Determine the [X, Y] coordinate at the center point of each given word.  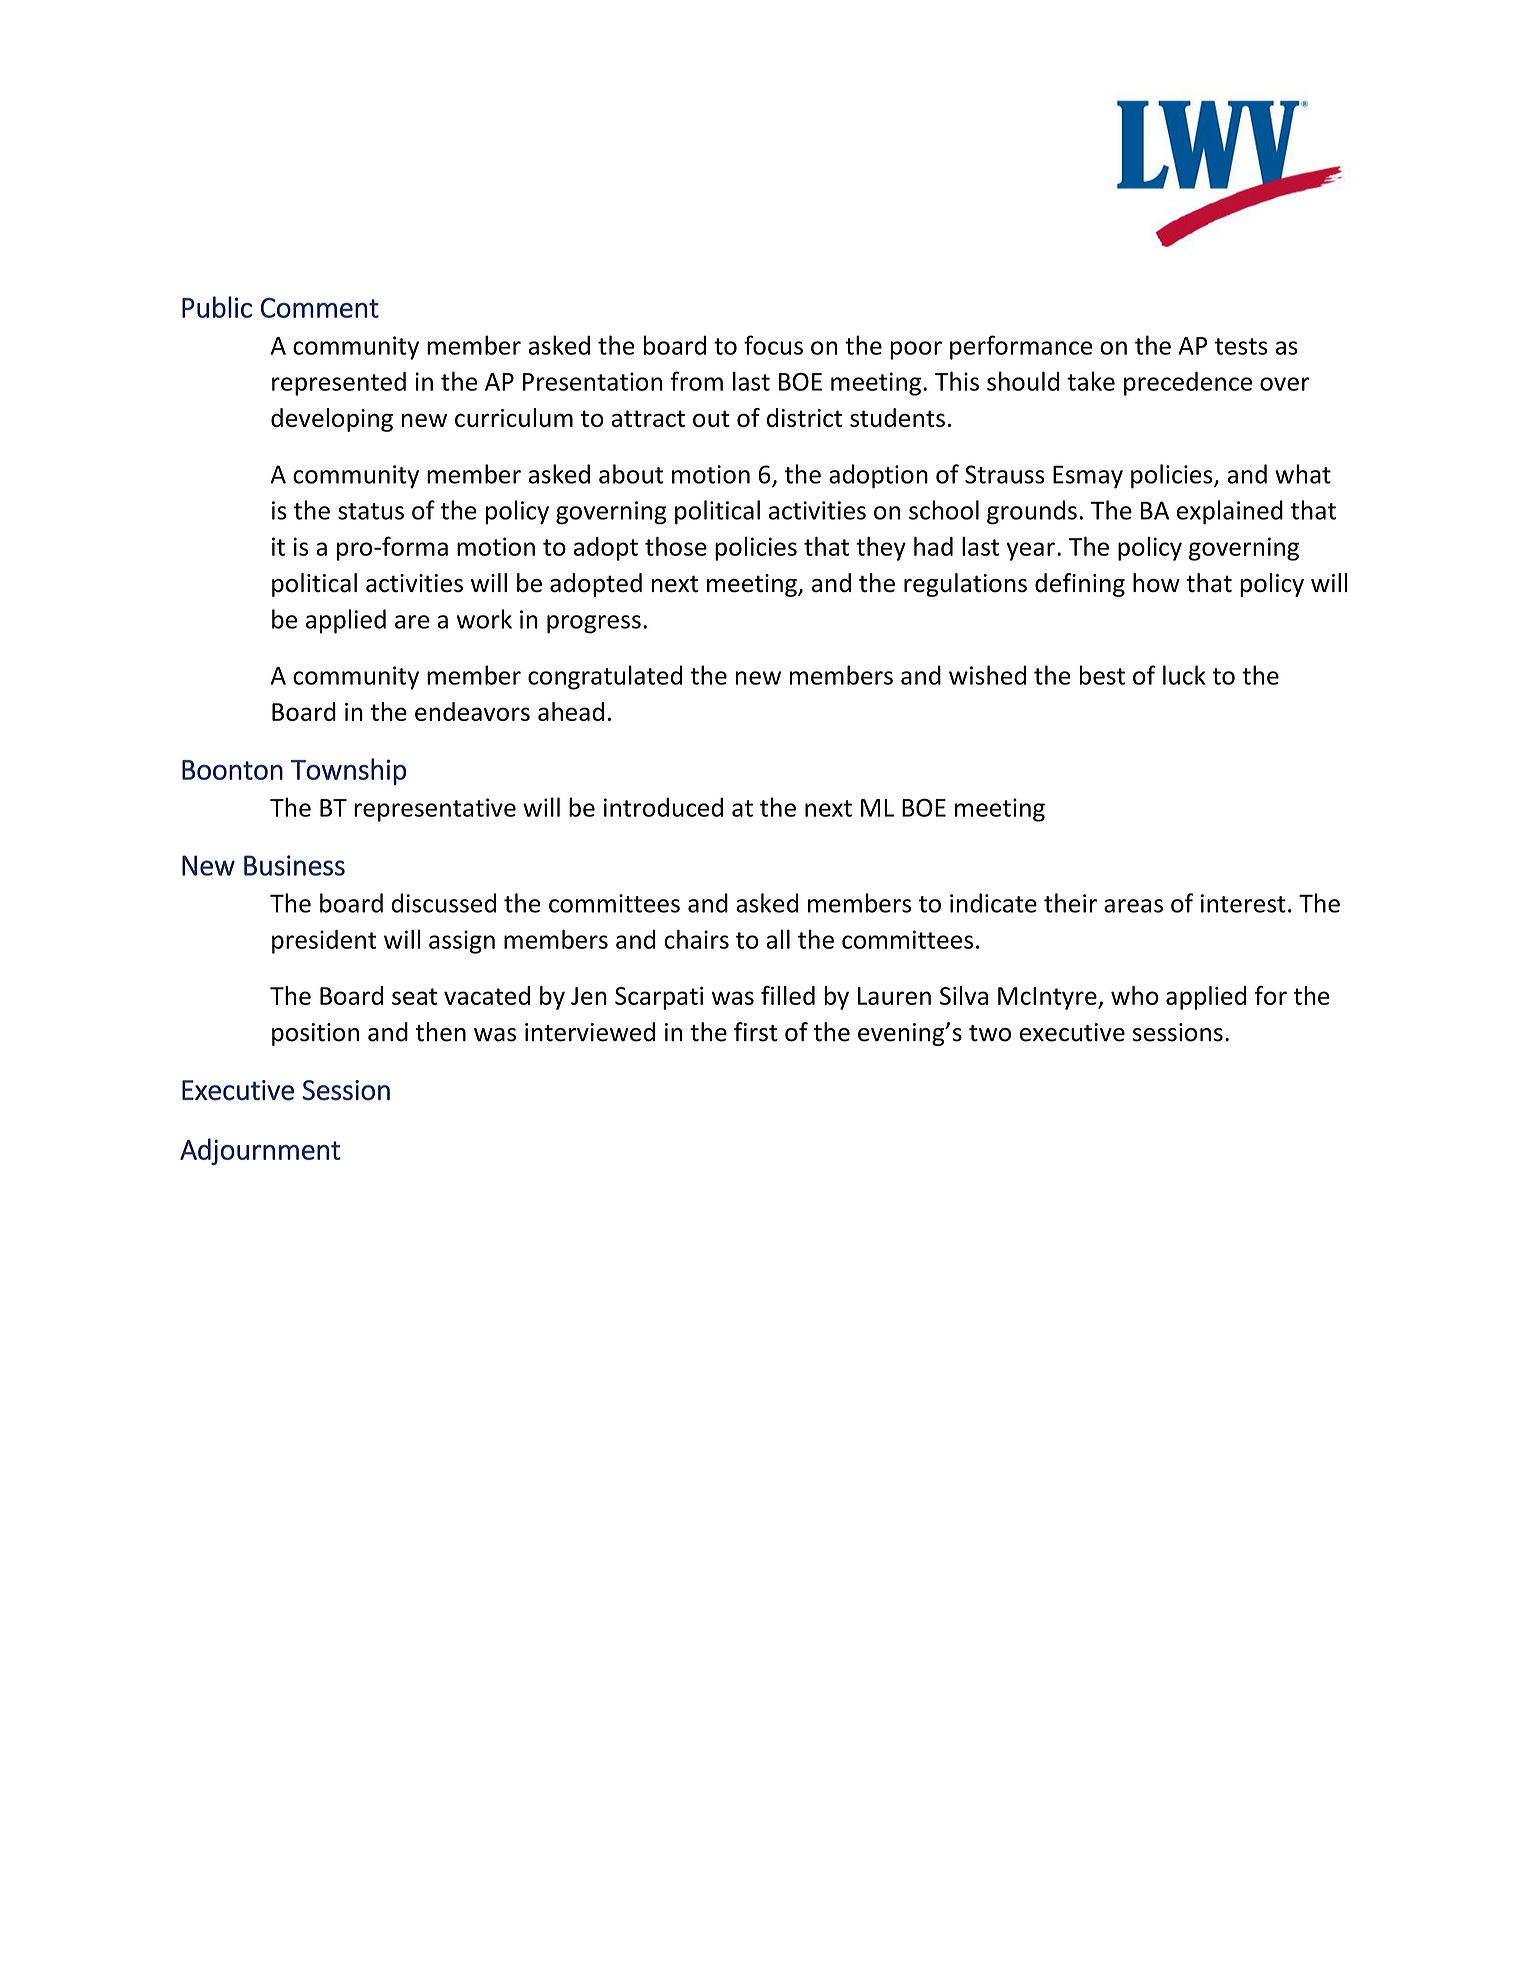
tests [1241, 346]
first [756, 1032]
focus [773, 345]
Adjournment [260, 1151]
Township [348, 771]
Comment [320, 307]
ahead [571, 711]
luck [1184, 675]
